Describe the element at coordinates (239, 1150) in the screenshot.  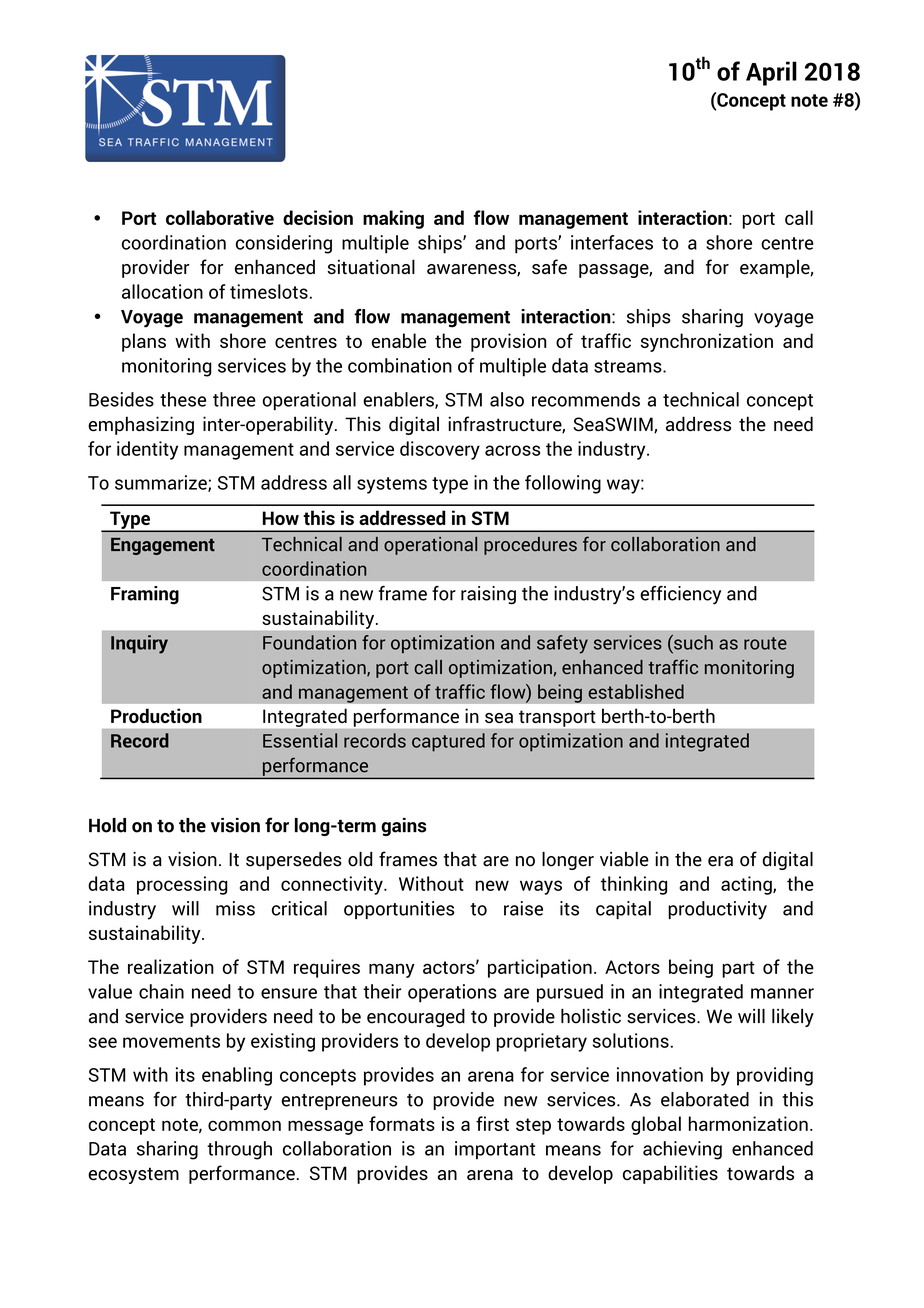
I see `through` at that location.
